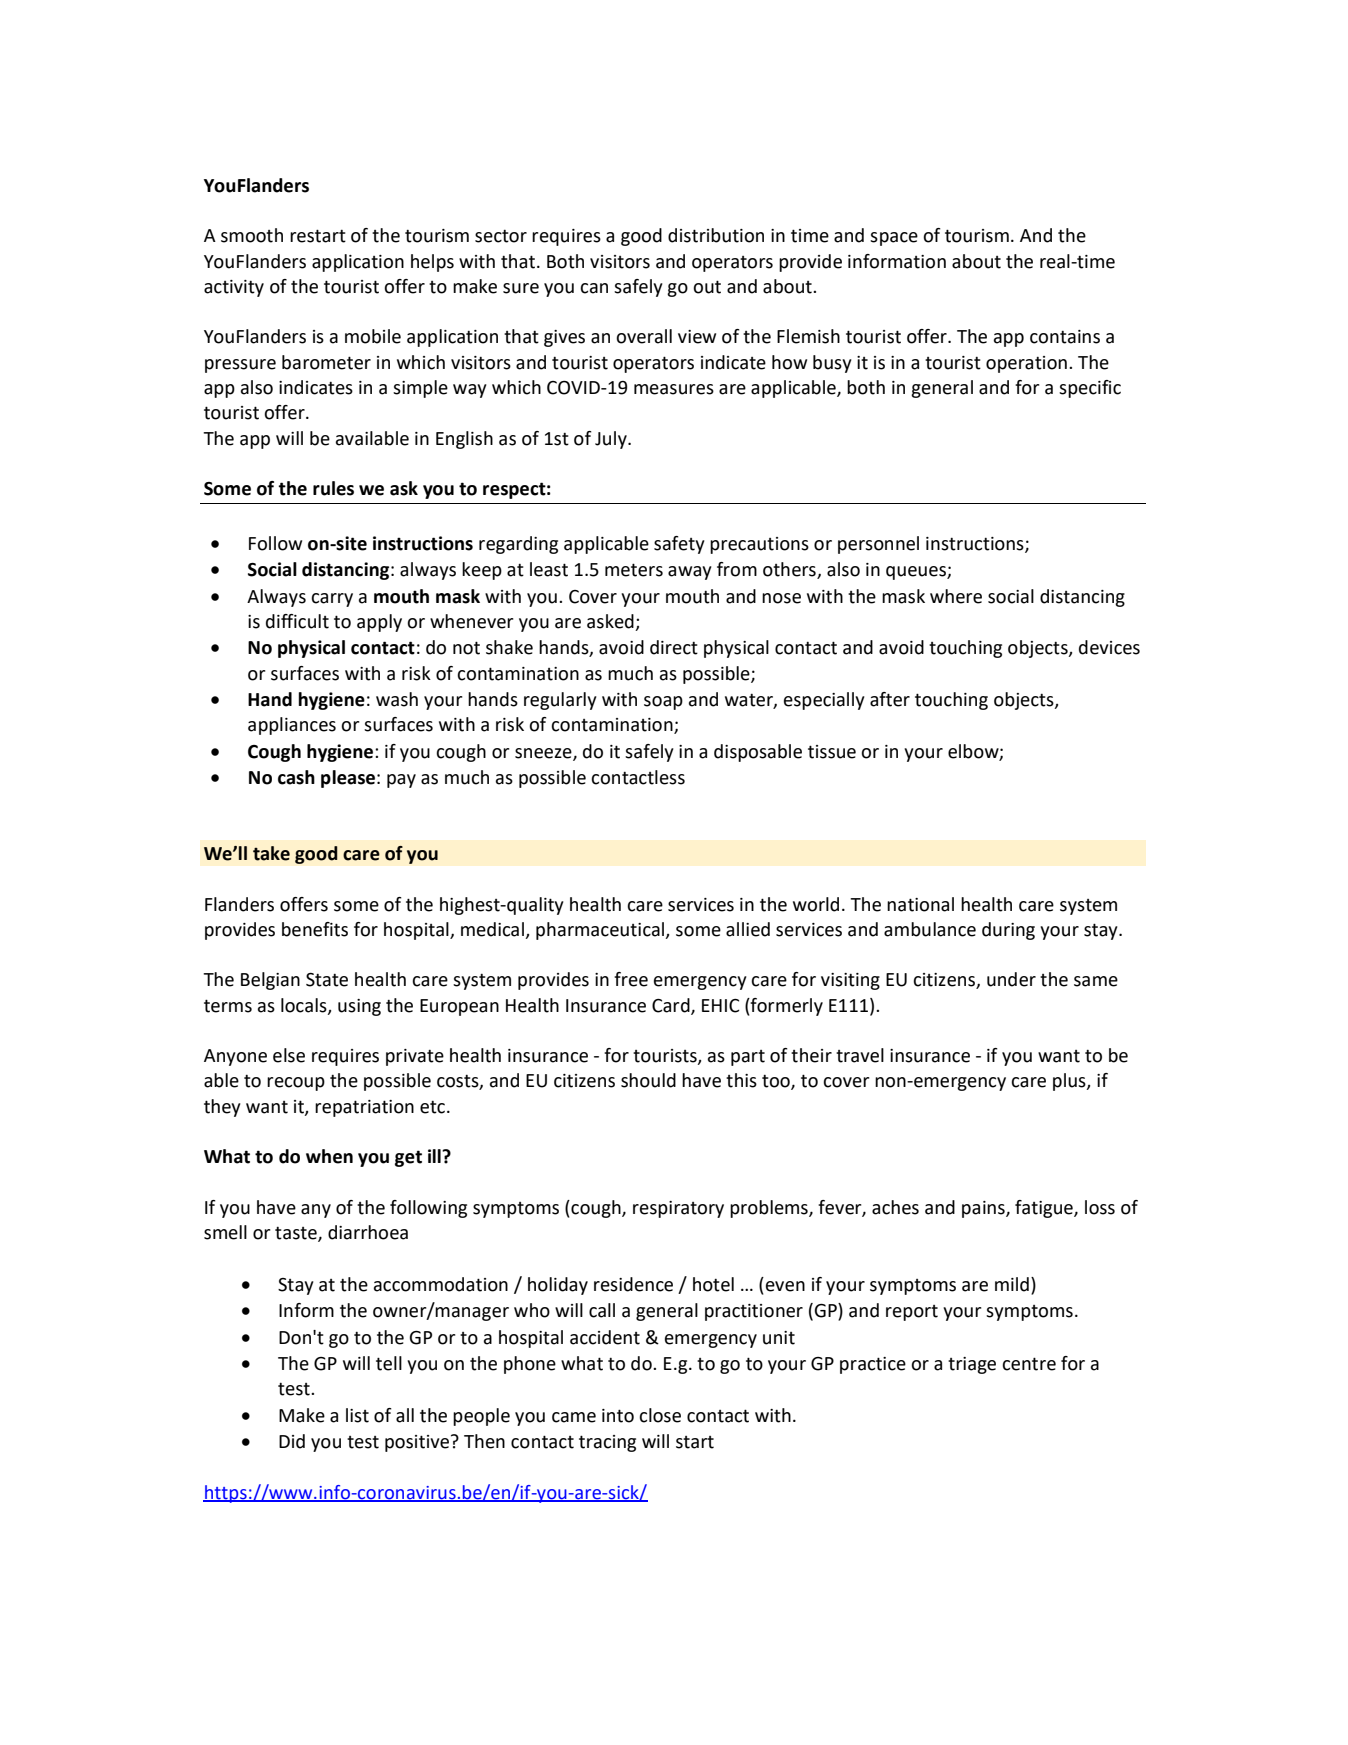 This screenshot has width=1348, height=1745. I want to click on plus, so click(1070, 1082).
